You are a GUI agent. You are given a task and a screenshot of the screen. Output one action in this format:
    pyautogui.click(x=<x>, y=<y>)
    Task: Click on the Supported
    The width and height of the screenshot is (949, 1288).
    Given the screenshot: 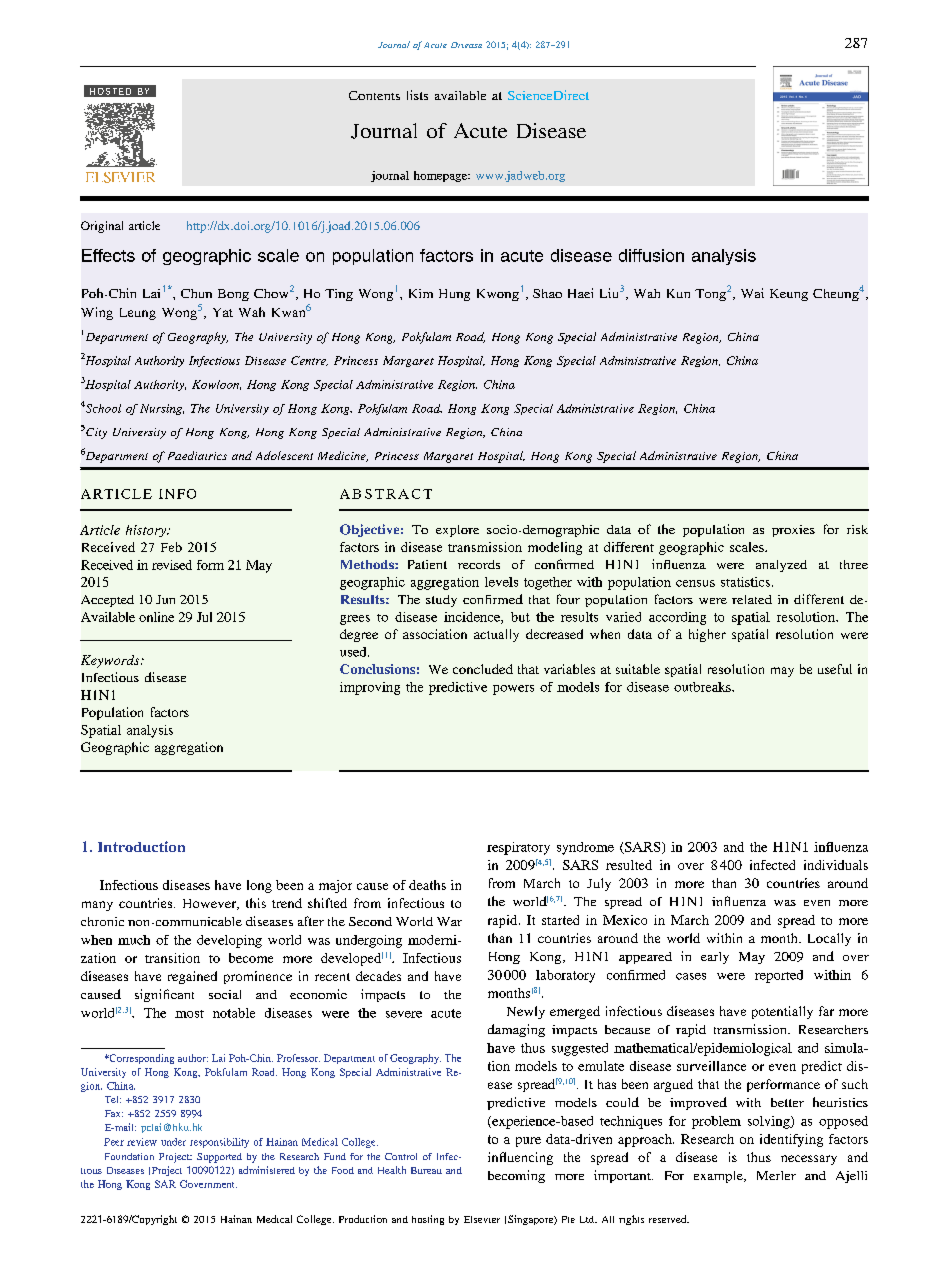 What is the action you would take?
    pyautogui.click(x=219, y=1158)
